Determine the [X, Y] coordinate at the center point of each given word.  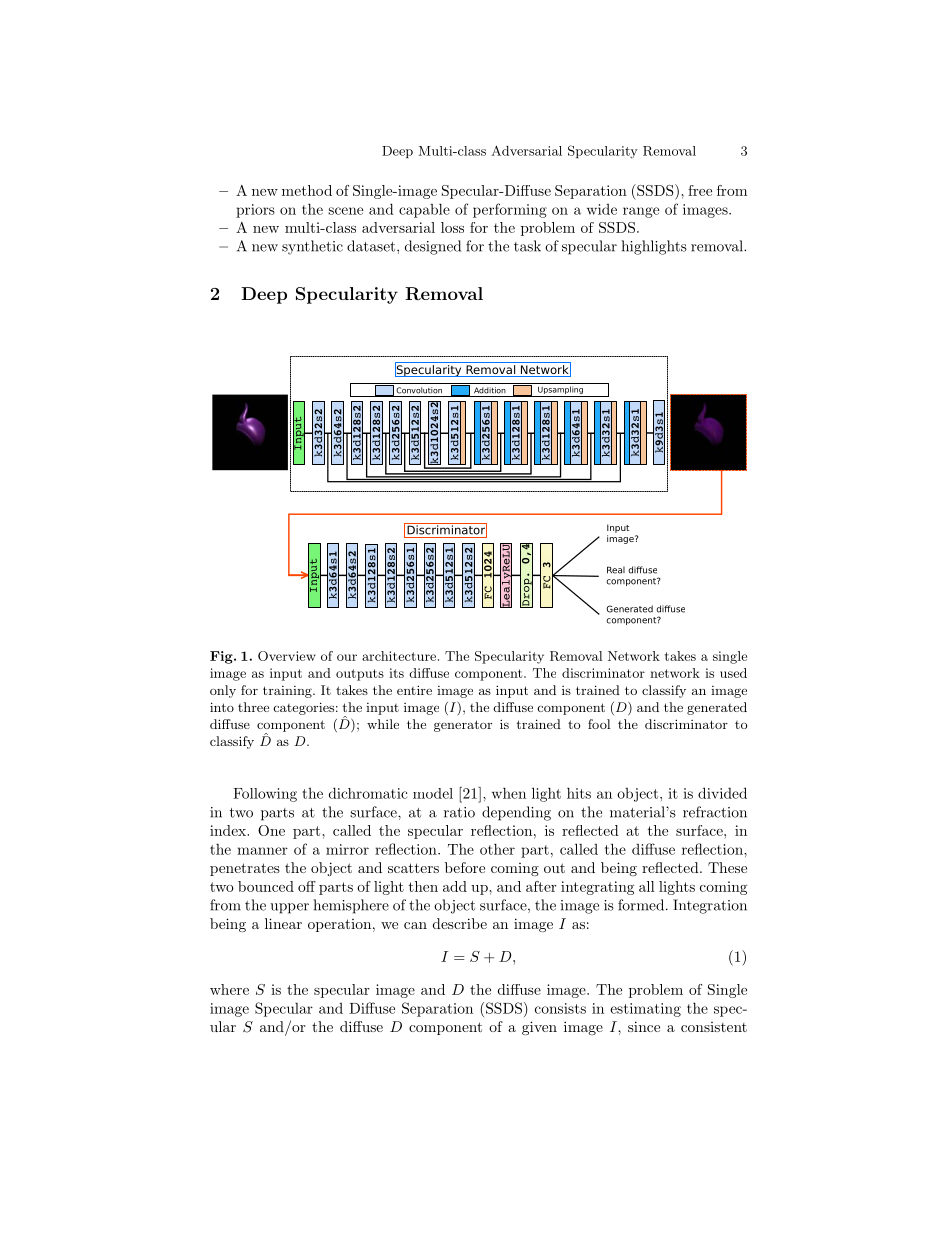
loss [452, 227]
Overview [287, 656]
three [253, 707]
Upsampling [560, 391]
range [641, 212]
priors [255, 211]
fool [599, 724]
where [229, 989]
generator [463, 726]
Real [616, 570]
